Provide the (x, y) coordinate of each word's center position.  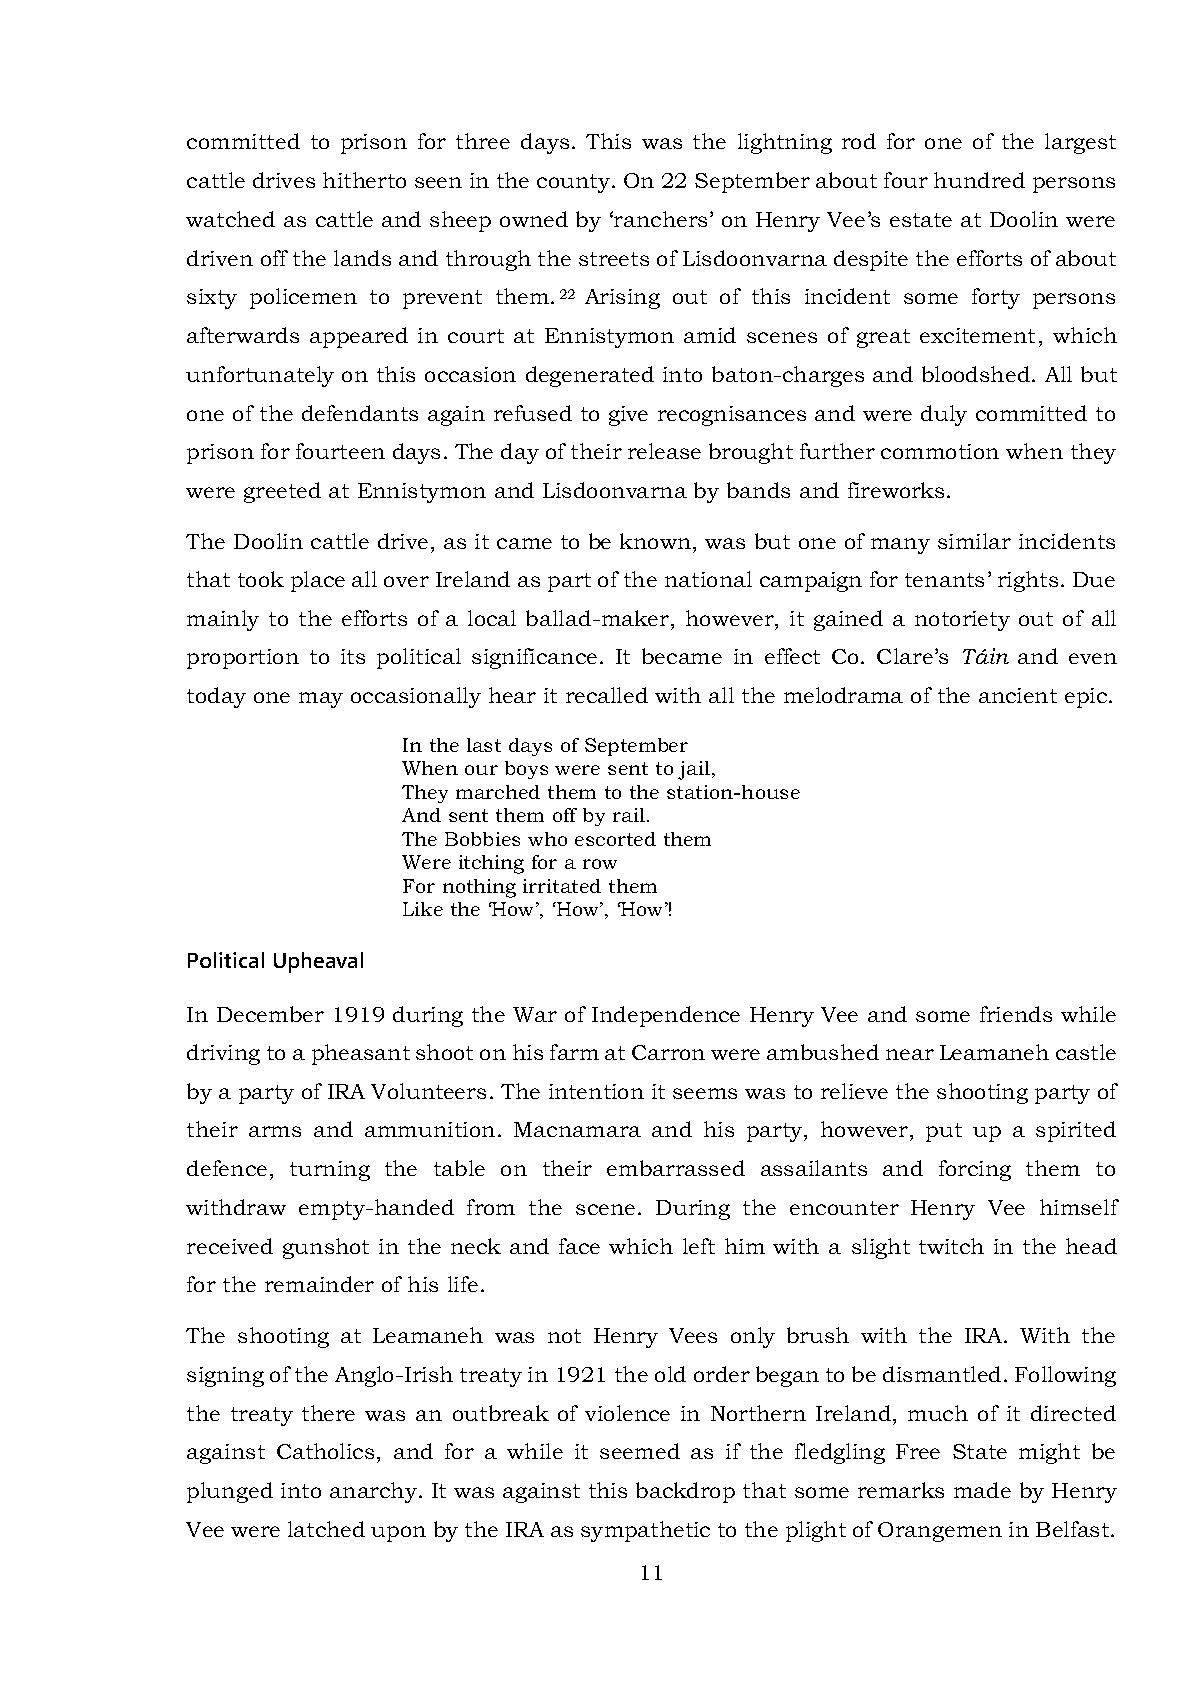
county (575, 183)
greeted (282, 492)
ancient (1018, 695)
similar (974, 541)
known (657, 541)
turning (330, 1171)
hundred (979, 180)
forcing (975, 1170)
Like (423, 909)
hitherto (364, 180)
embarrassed (676, 1168)
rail (629, 815)
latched (326, 1529)
